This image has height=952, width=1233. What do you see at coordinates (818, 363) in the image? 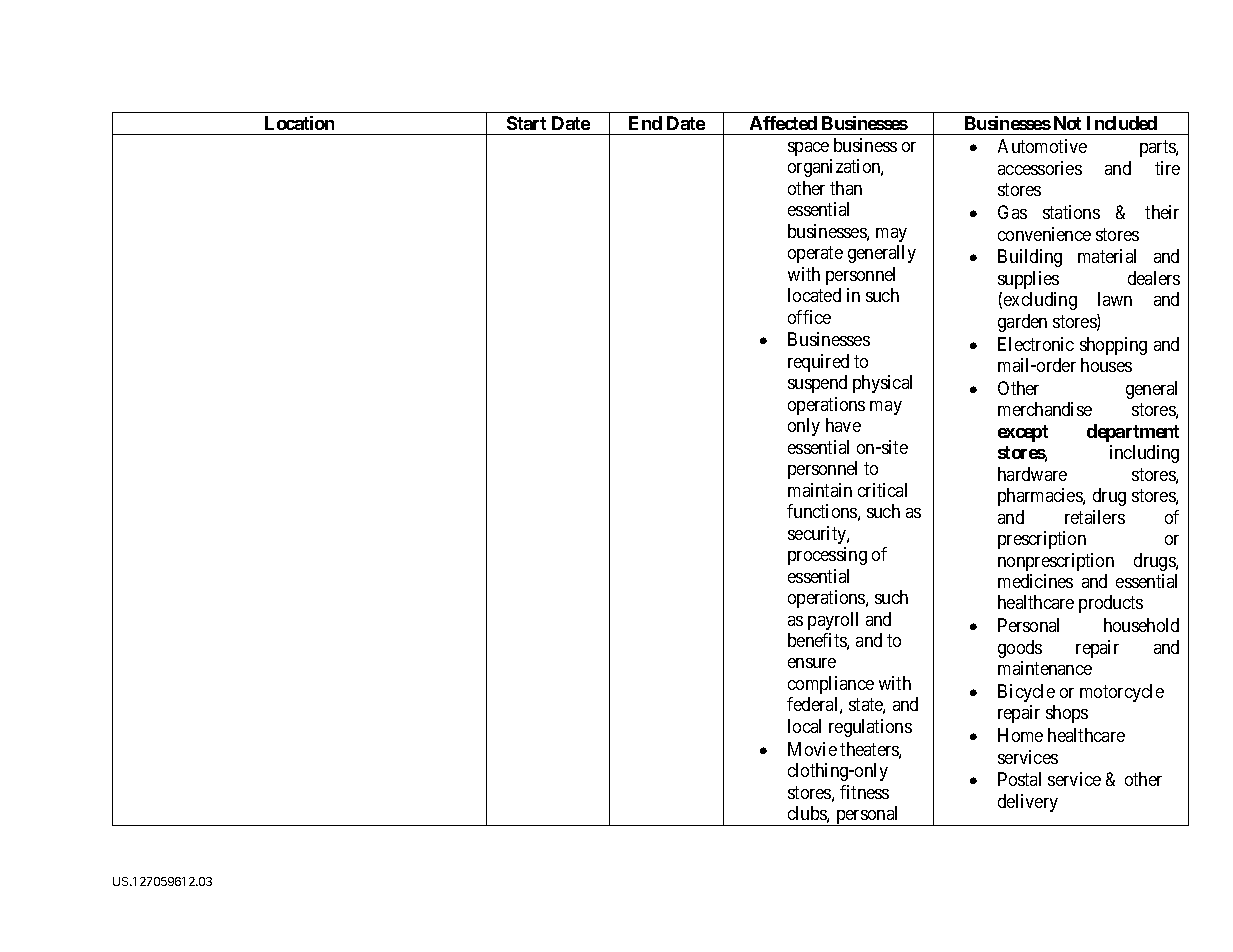
I see `required` at bounding box center [818, 363].
